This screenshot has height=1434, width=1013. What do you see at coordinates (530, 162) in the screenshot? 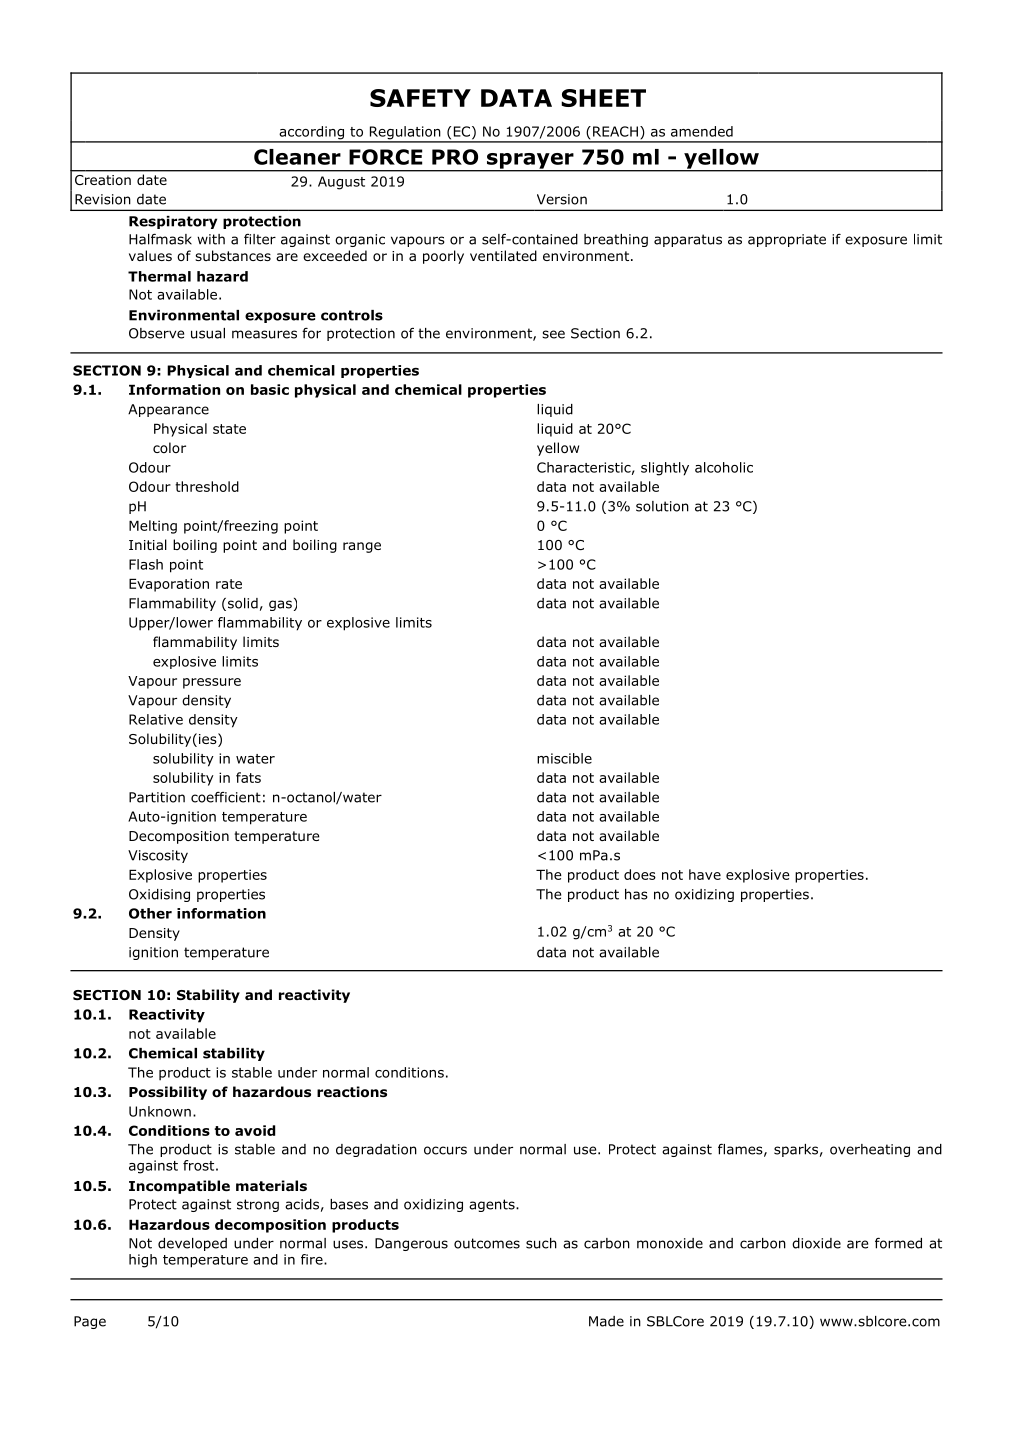
I see `sprayer` at bounding box center [530, 162].
